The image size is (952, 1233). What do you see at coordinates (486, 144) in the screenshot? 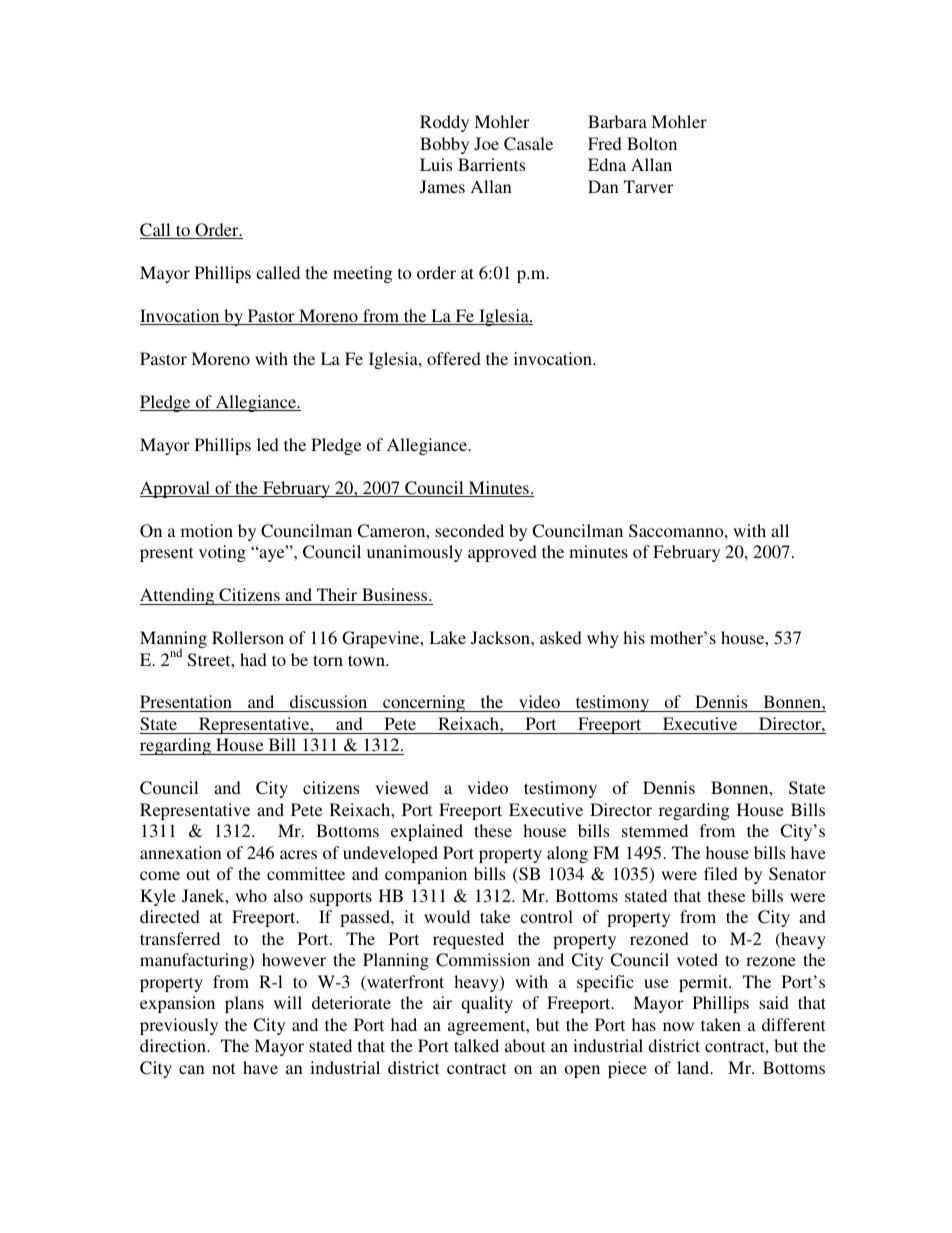
I see `Joe` at bounding box center [486, 144].
